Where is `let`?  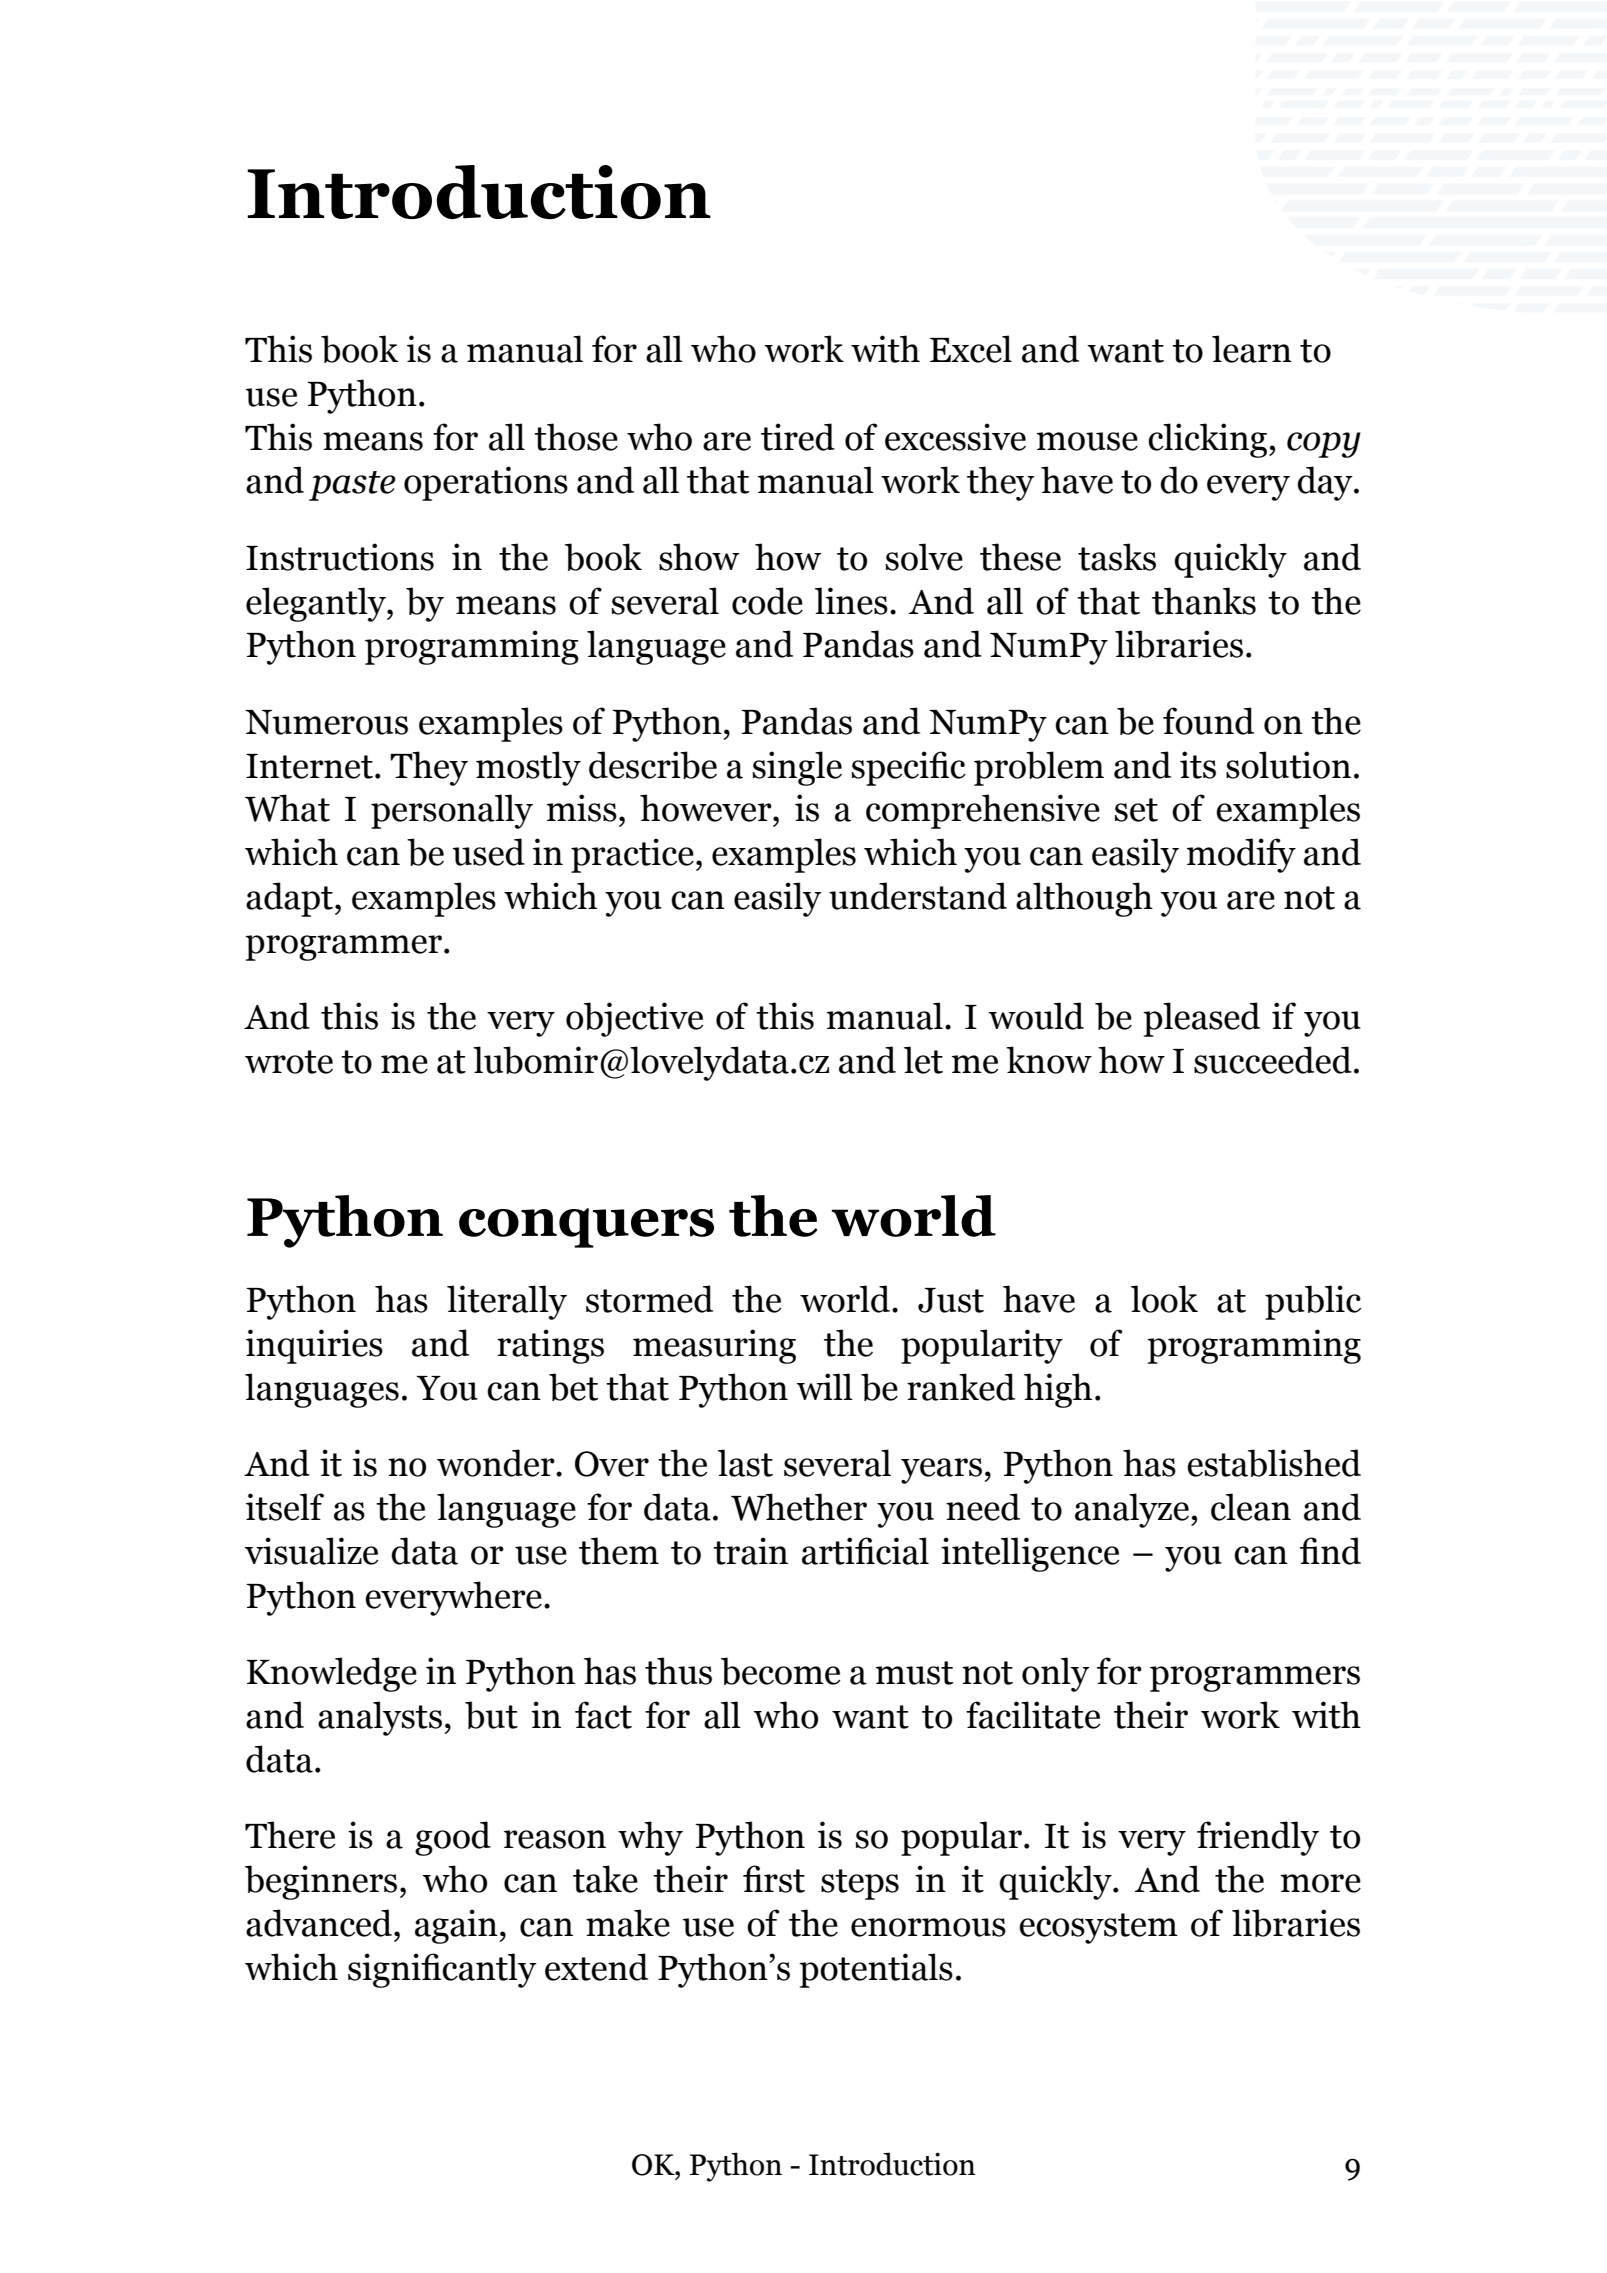
let is located at coordinates (923, 1060).
